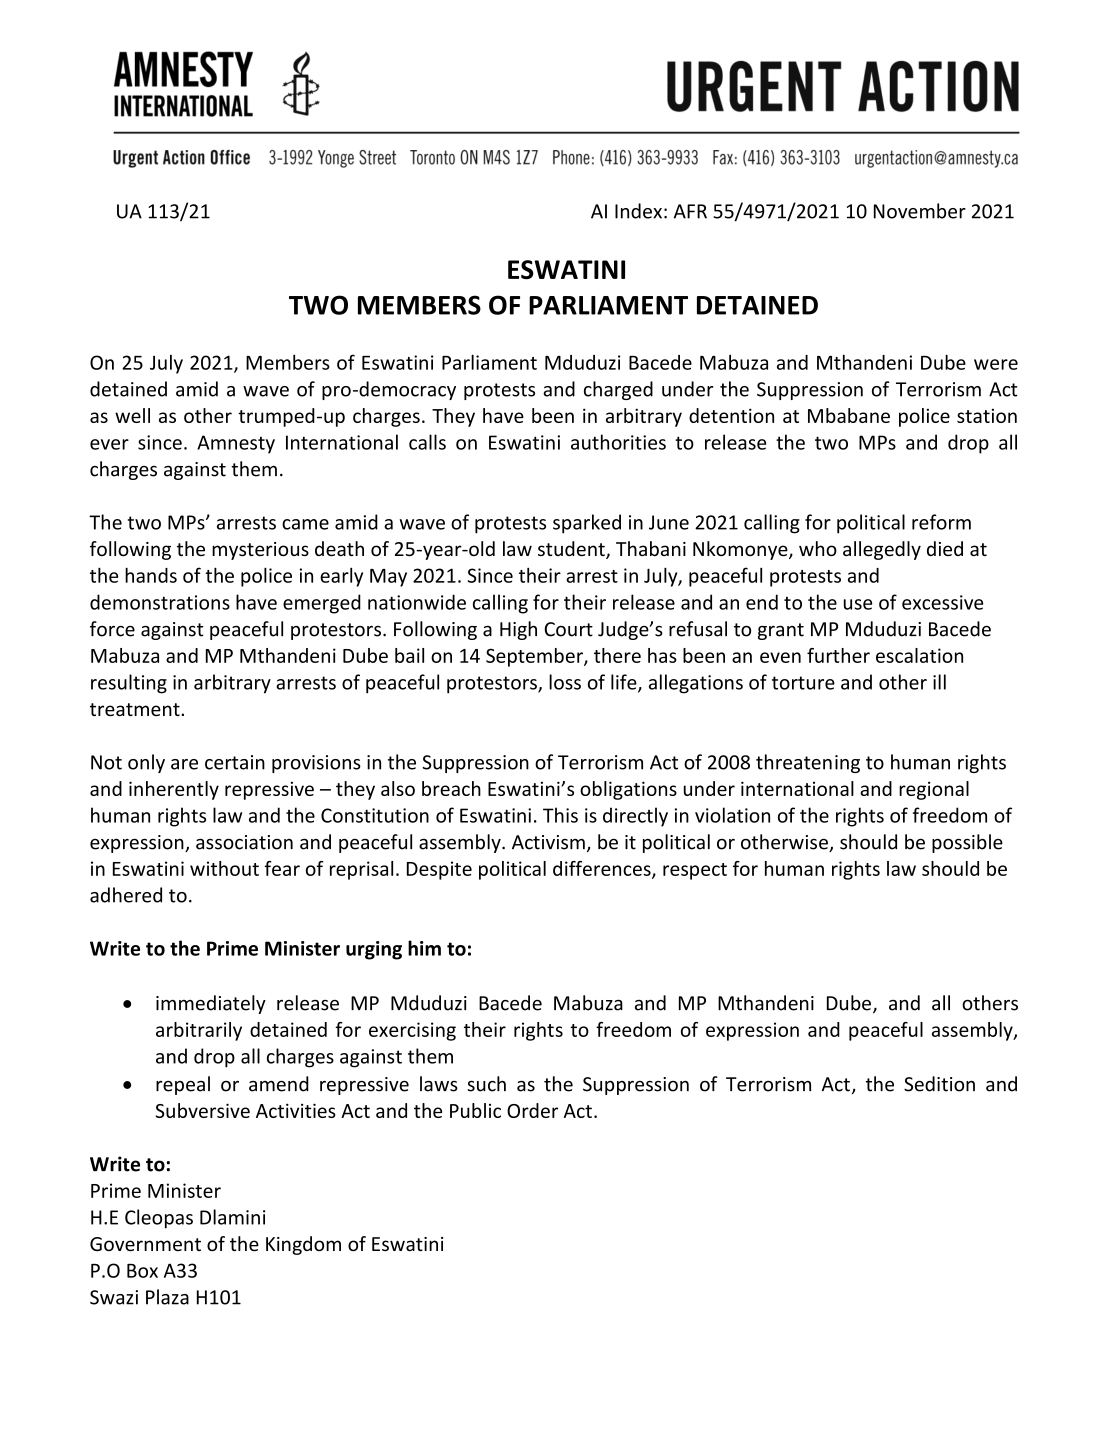 Image resolution: width=1113 pixels, height=1440 pixels. I want to click on well, so click(132, 415).
